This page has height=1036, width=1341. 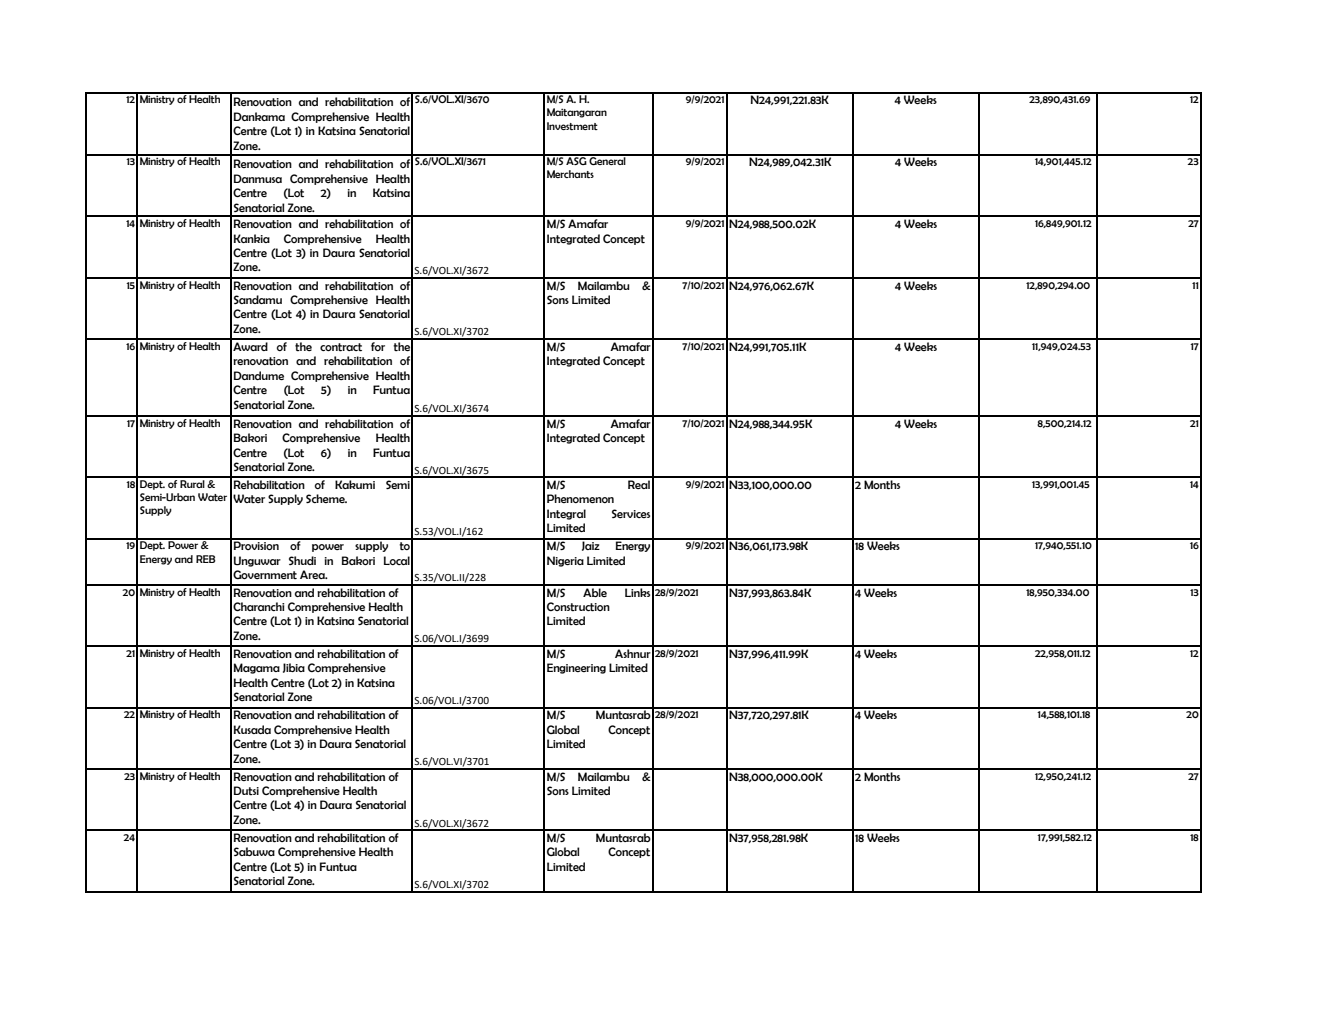 I want to click on Phenomenon, so click(x=580, y=498).
